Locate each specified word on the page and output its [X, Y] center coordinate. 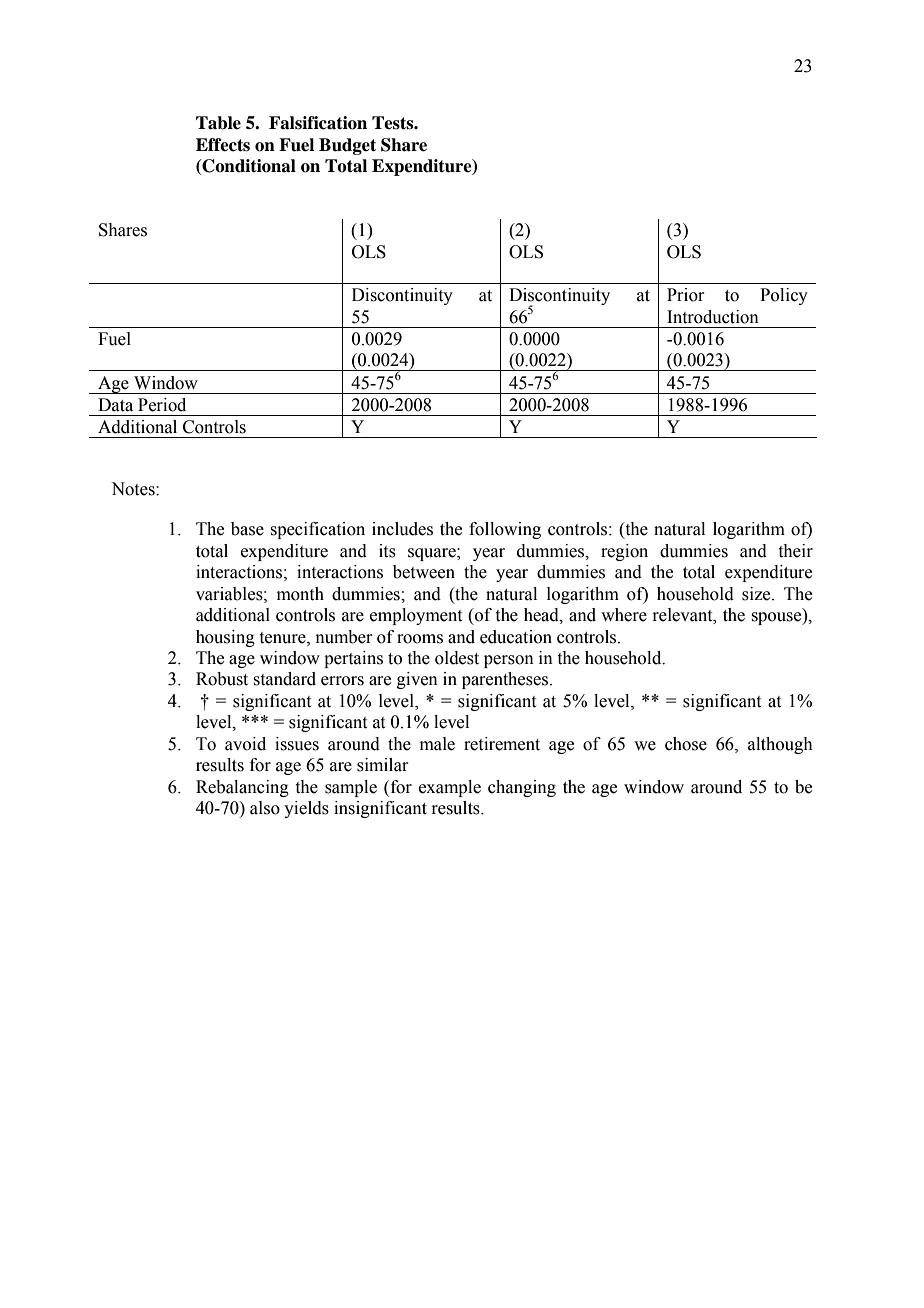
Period [162, 405]
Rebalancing [242, 788]
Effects [223, 145]
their [796, 551]
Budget [347, 146]
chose [686, 744]
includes [402, 529]
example [450, 788]
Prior [686, 295]
